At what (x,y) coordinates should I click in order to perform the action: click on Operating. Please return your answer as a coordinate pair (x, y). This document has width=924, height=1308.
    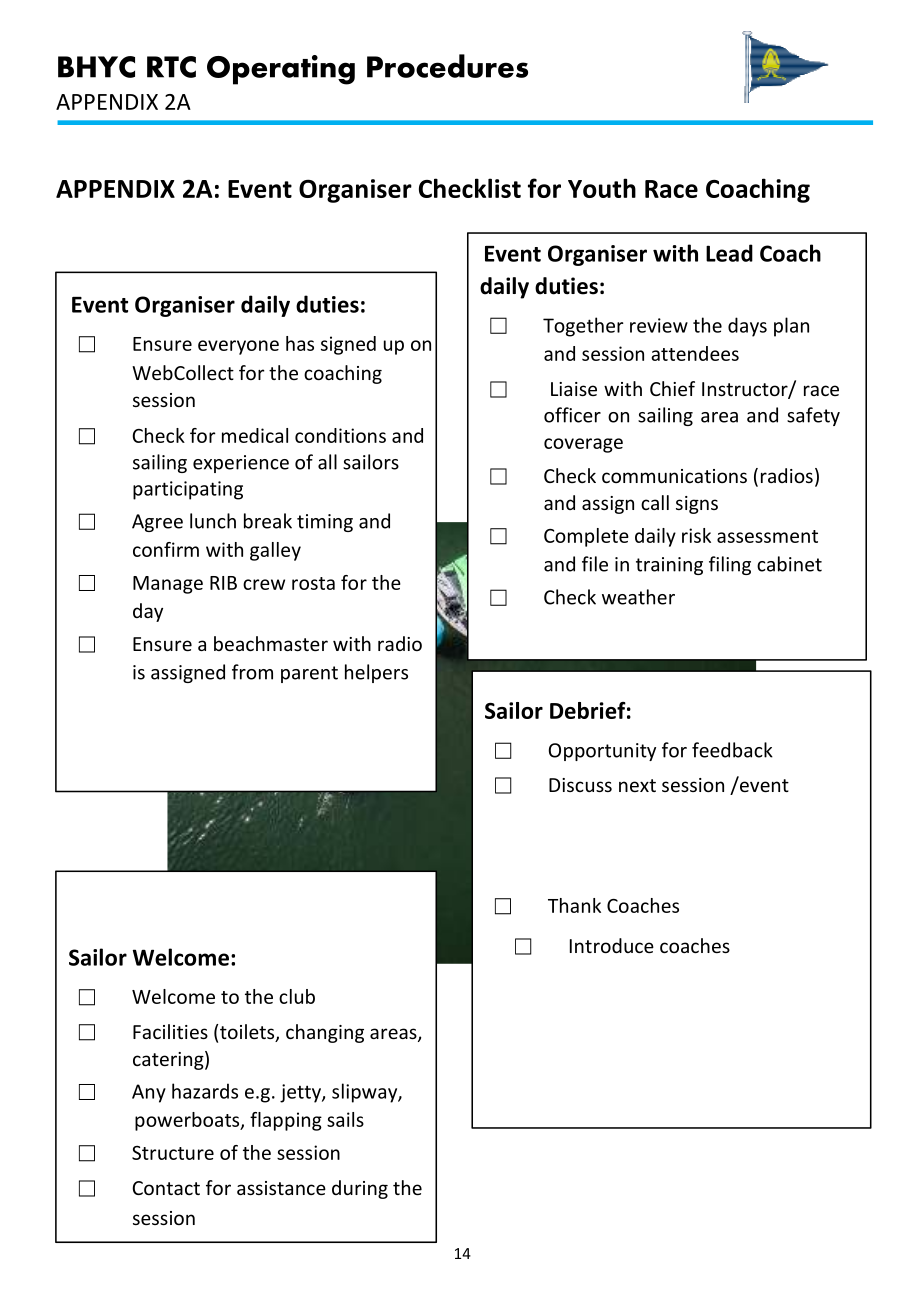
    Looking at the image, I should click on (281, 70).
